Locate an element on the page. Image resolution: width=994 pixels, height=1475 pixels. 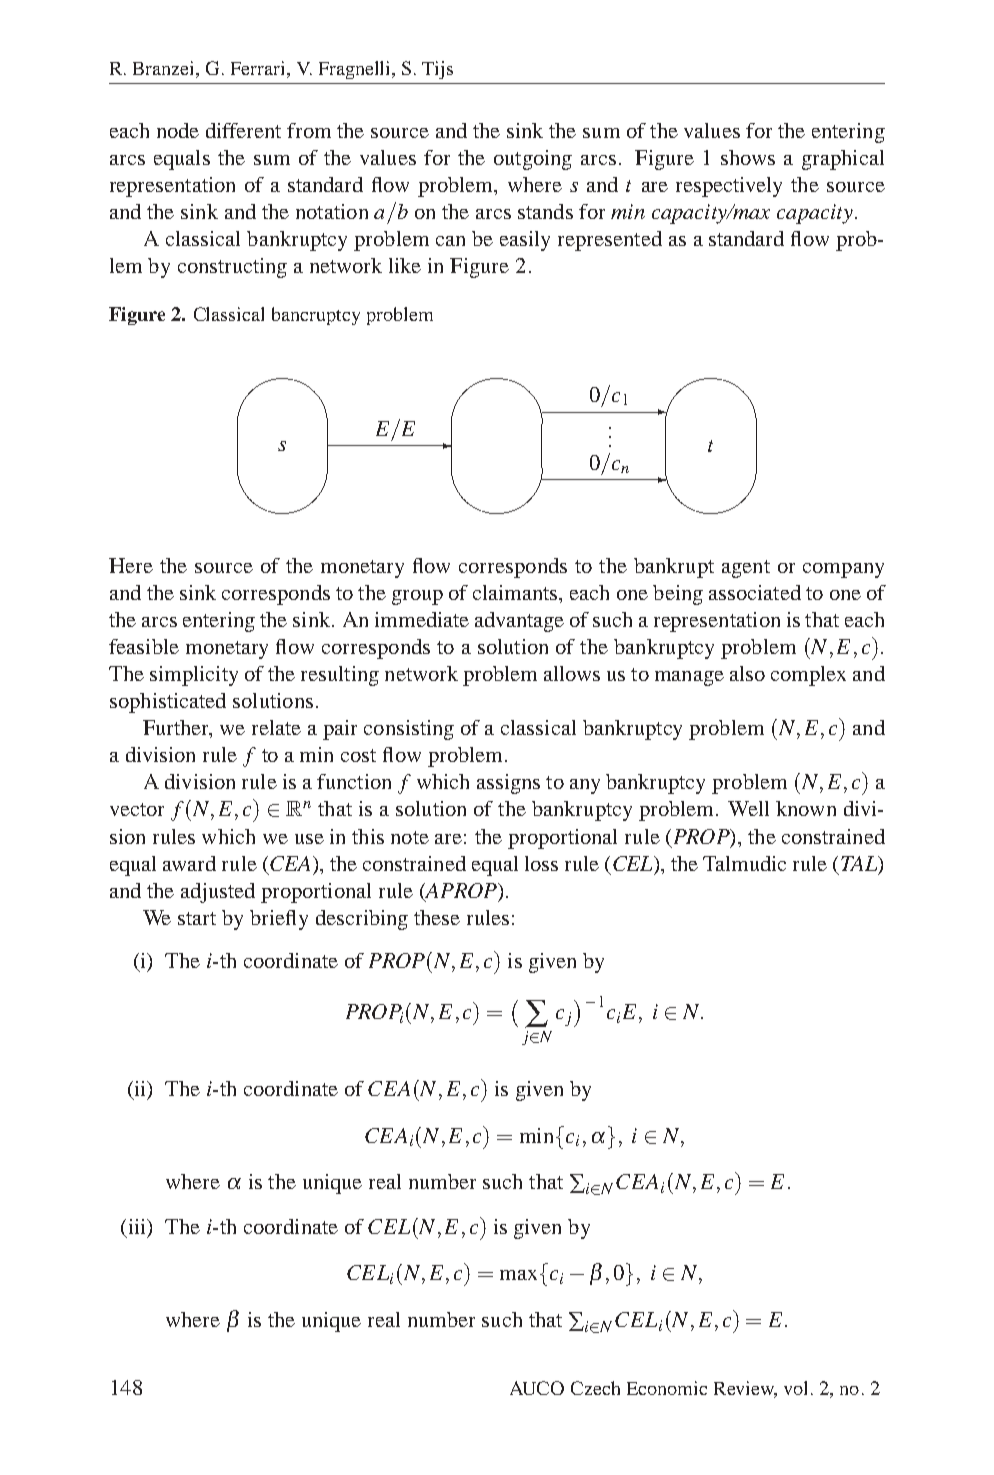
iii is located at coordinates (139, 1227).
